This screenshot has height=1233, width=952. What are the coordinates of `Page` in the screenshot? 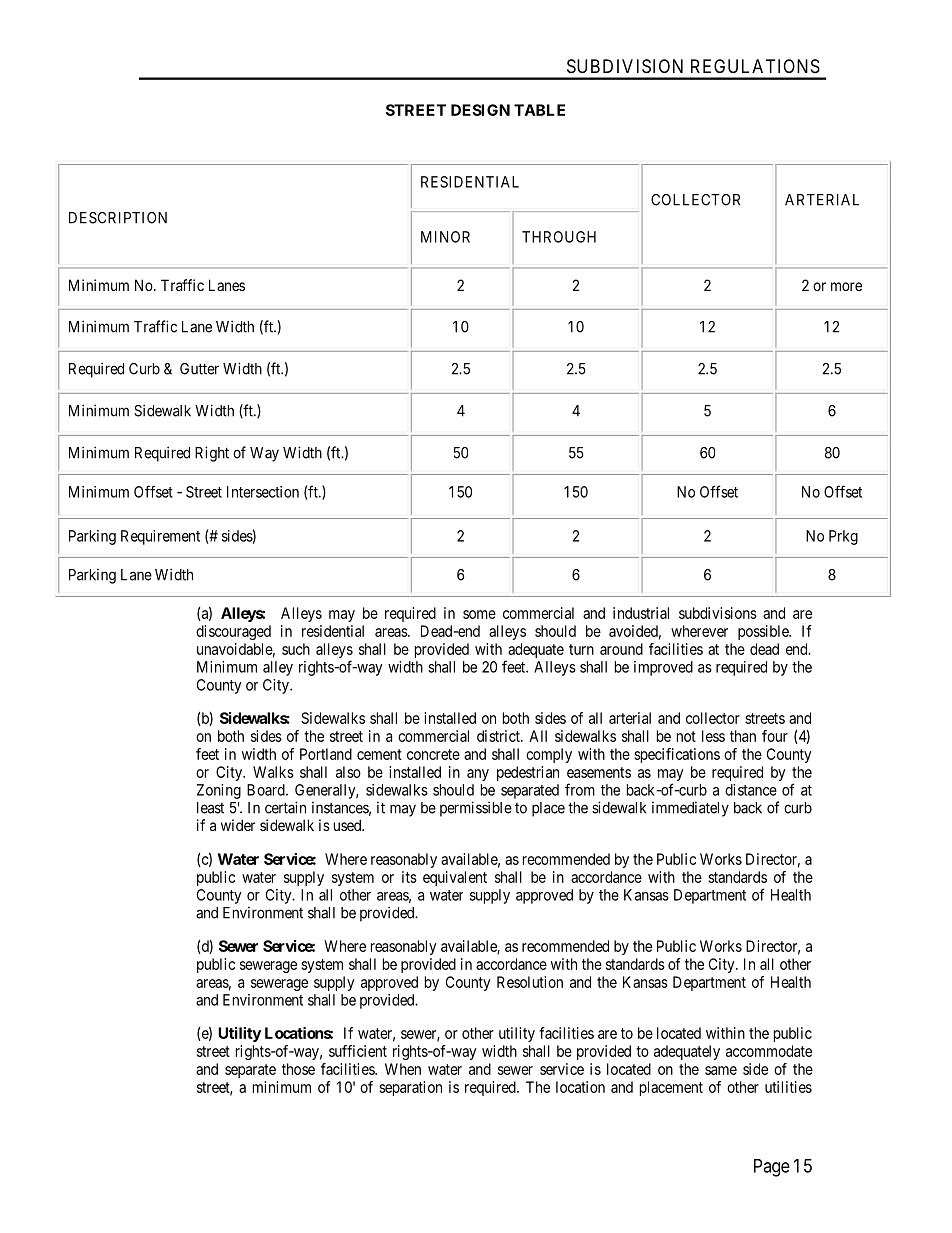 It's located at (772, 1168).
